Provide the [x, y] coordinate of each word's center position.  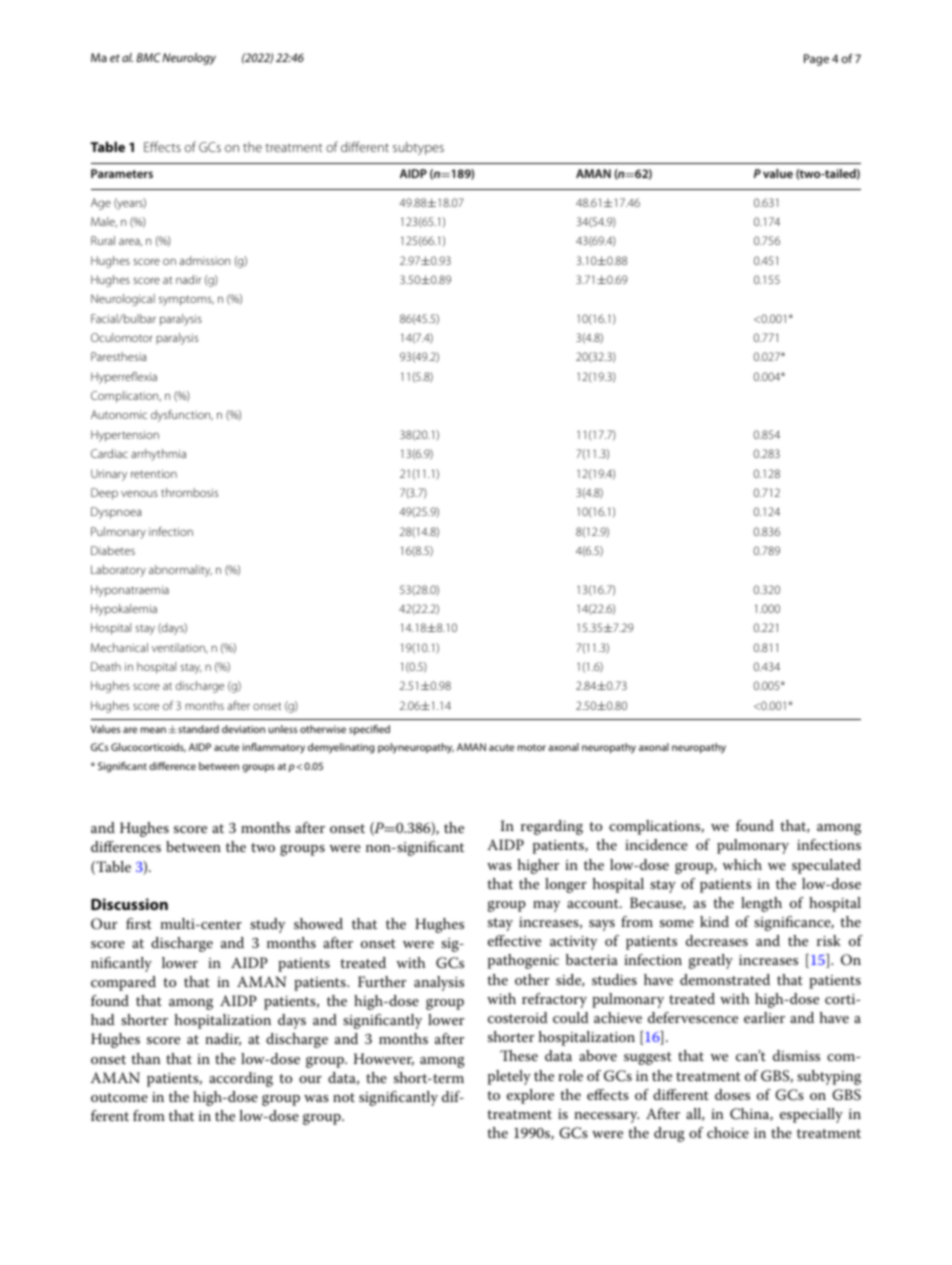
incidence [656, 844]
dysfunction [182, 416]
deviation [243, 729]
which [742, 864]
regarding [552, 827]
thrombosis [189, 492]
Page [816, 60]
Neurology [189, 59]
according [241, 1079]
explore [530, 1096]
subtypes [418, 148]
